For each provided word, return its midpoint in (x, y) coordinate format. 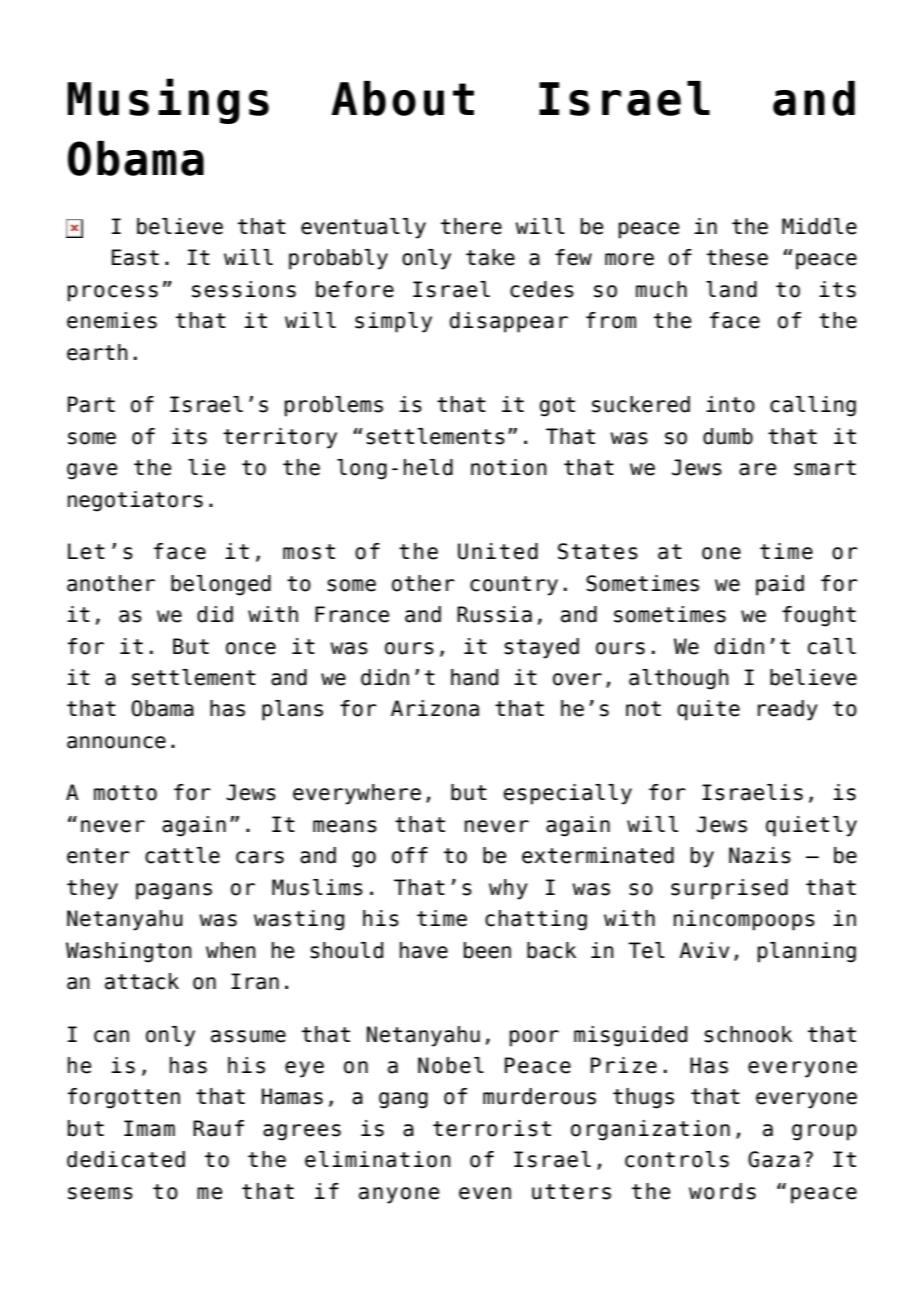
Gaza (774, 1159)
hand (474, 677)
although (679, 679)
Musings (168, 101)
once (251, 648)
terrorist (492, 1128)
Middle (819, 226)
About (402, 98)
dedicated (126, 1159)
